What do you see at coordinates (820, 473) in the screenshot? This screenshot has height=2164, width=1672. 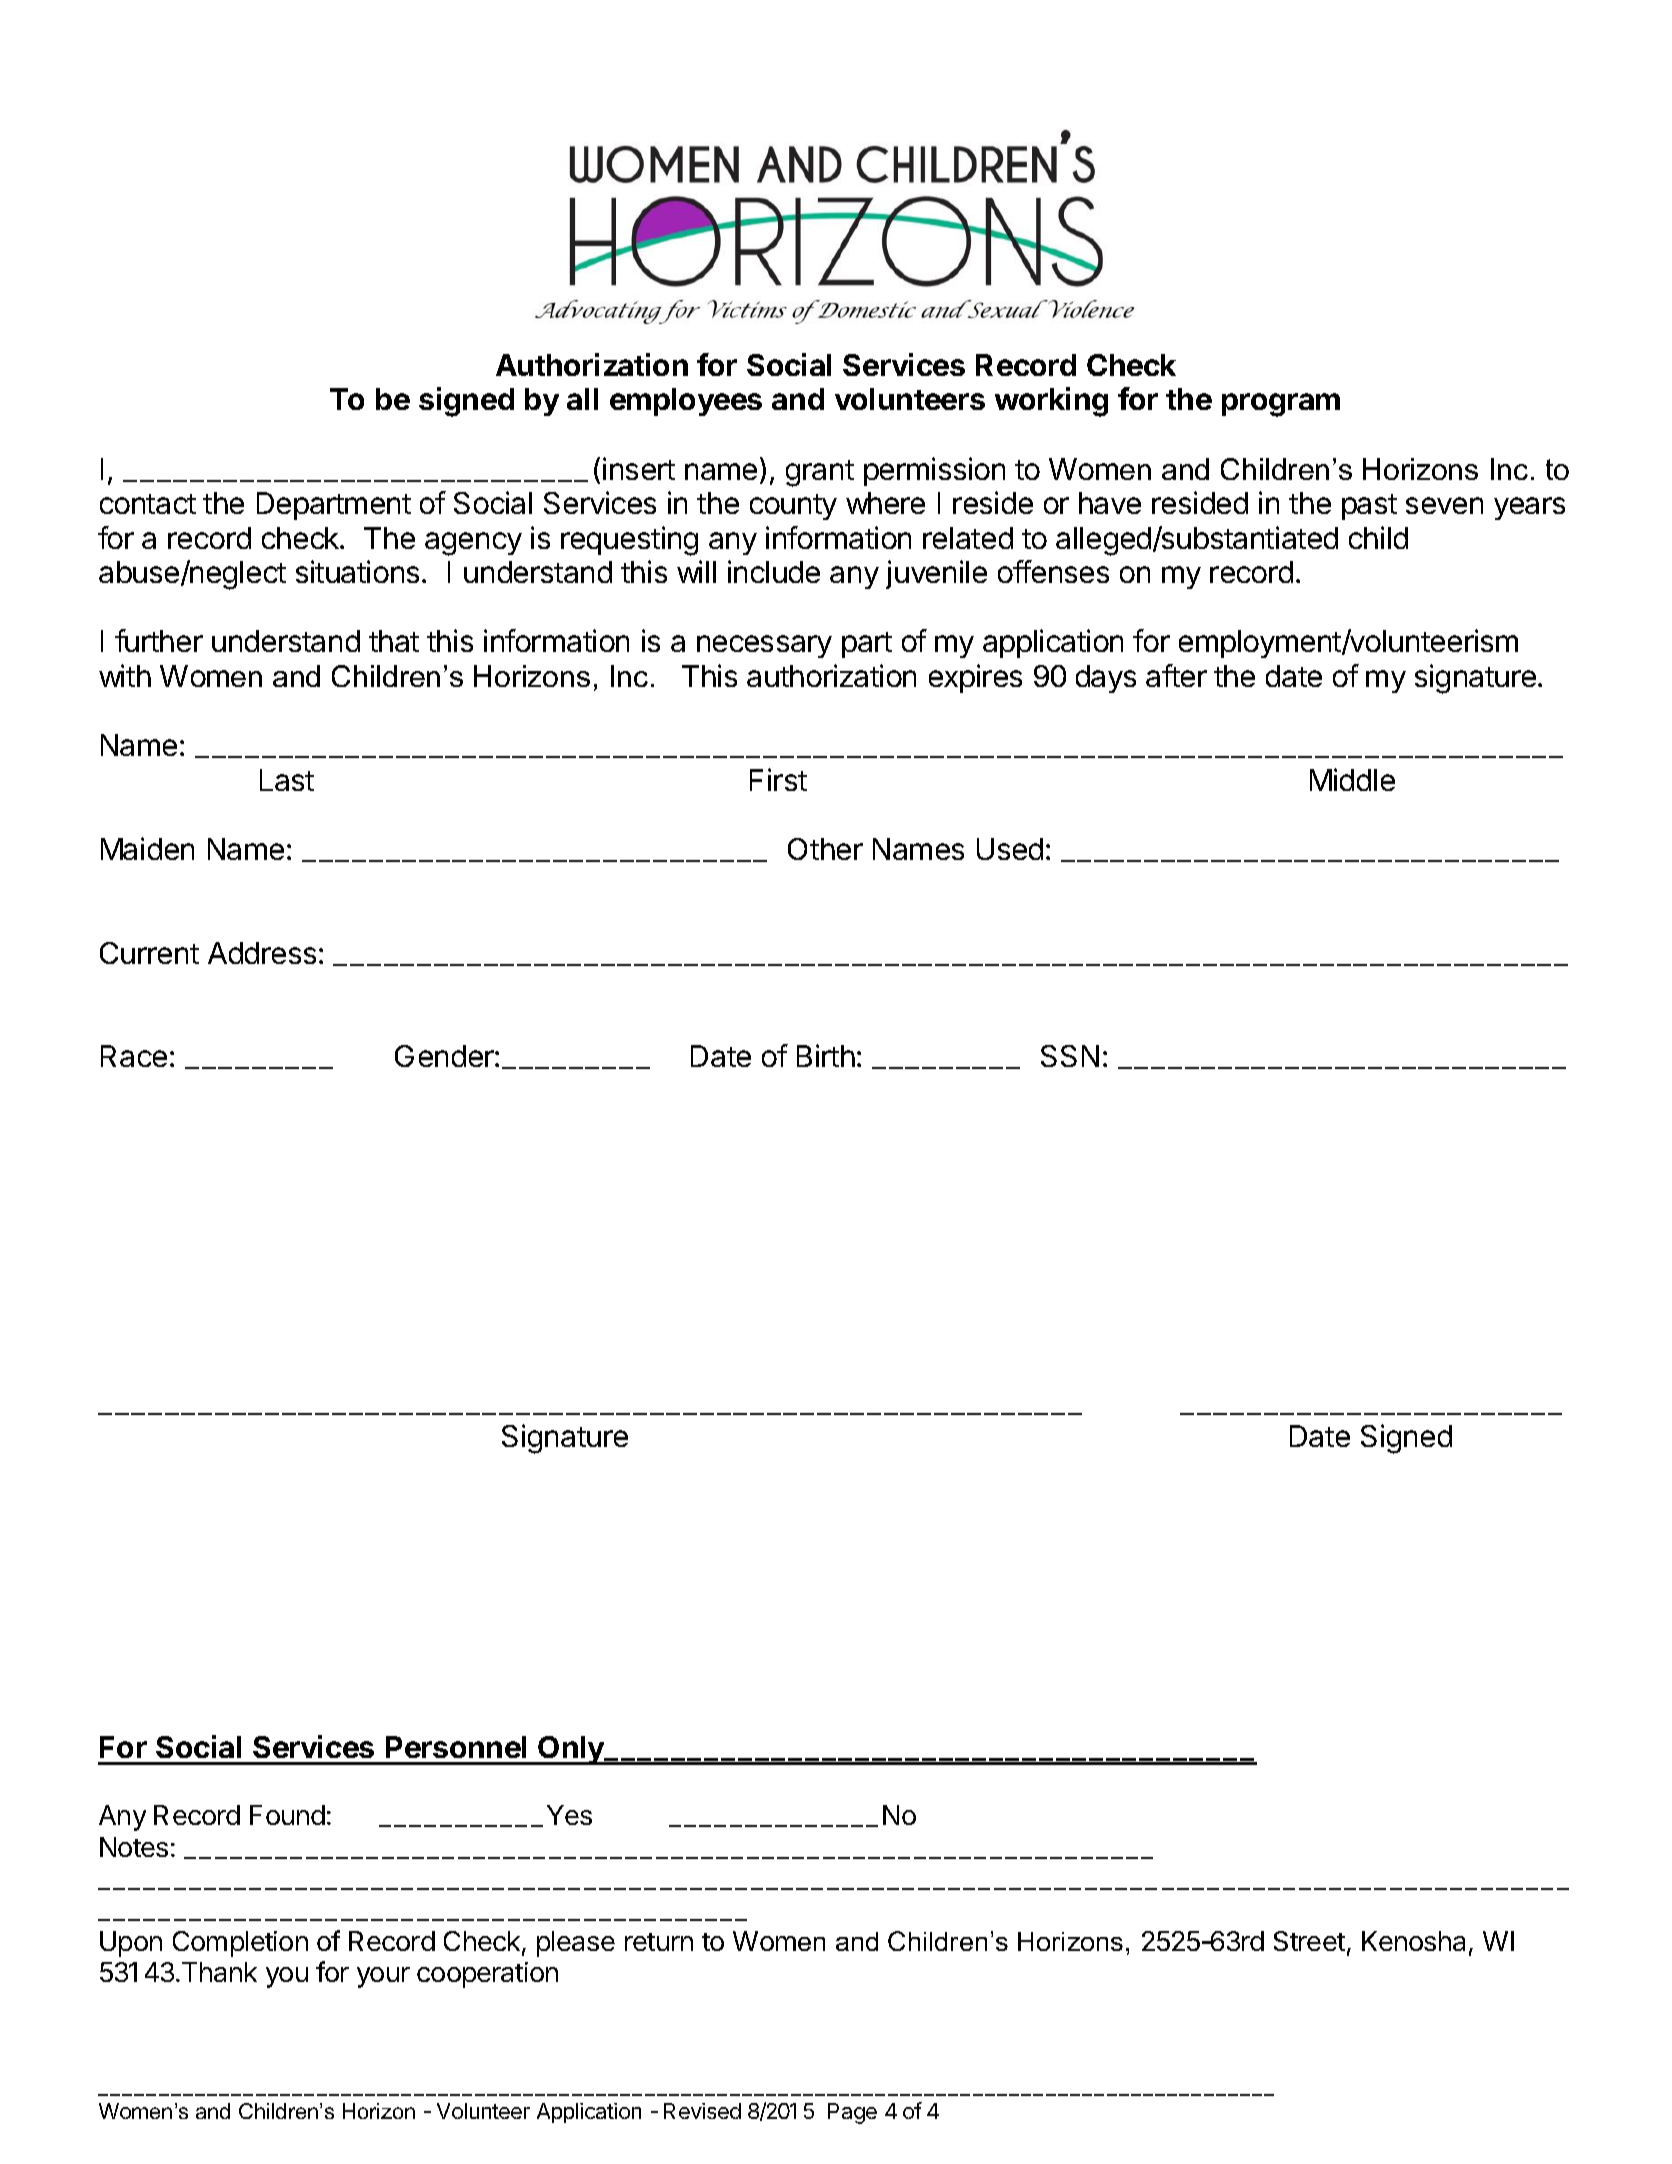 I see `grant` at bounding box center [820, 473].
